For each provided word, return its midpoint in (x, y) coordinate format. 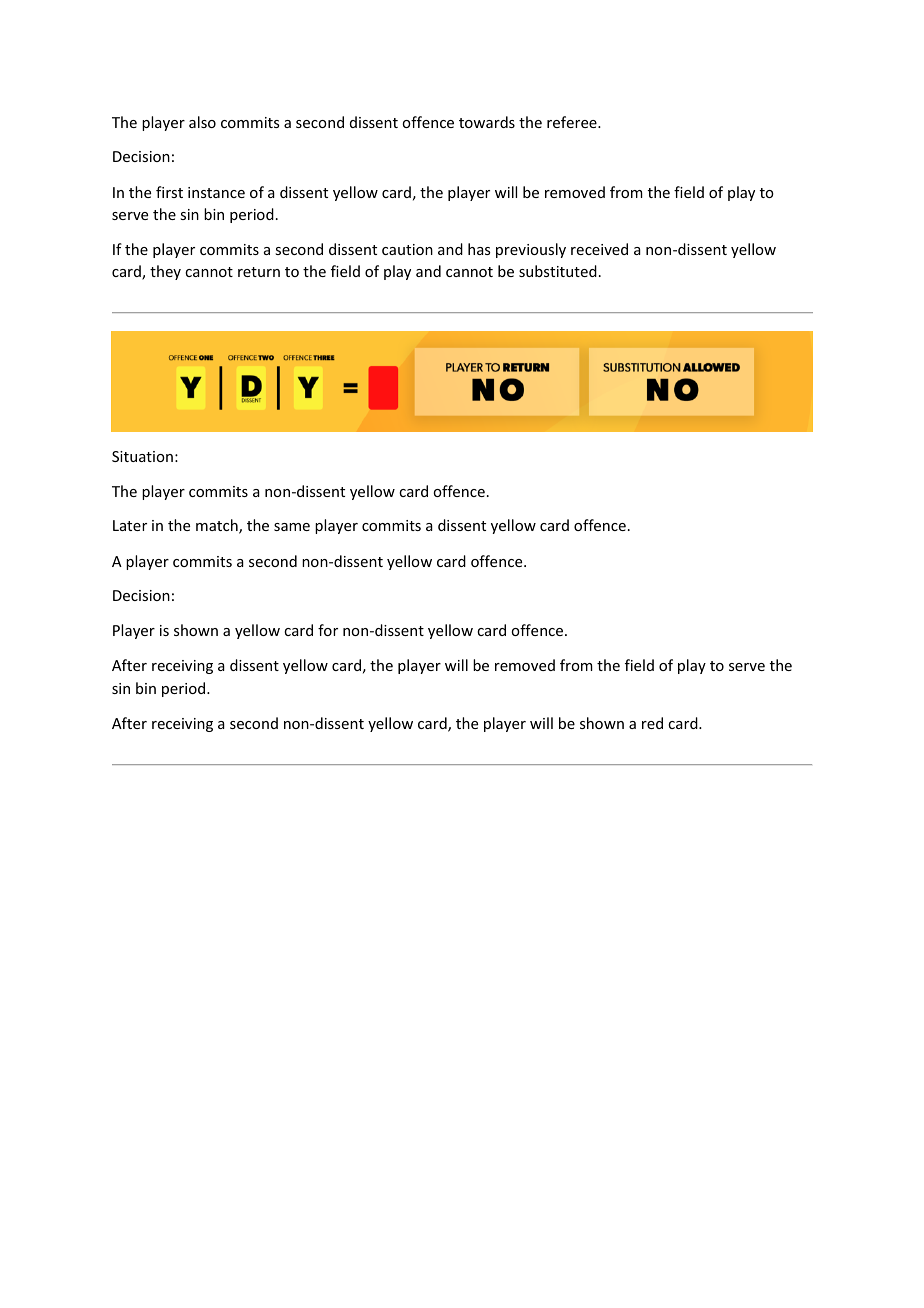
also (202, 122)
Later (130, 525)
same (292, 527)
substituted (558, 271)
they (165, 272)
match (218, 526)
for (328, 630)
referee (573, 122)
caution (407, 249)
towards (487, 122)
